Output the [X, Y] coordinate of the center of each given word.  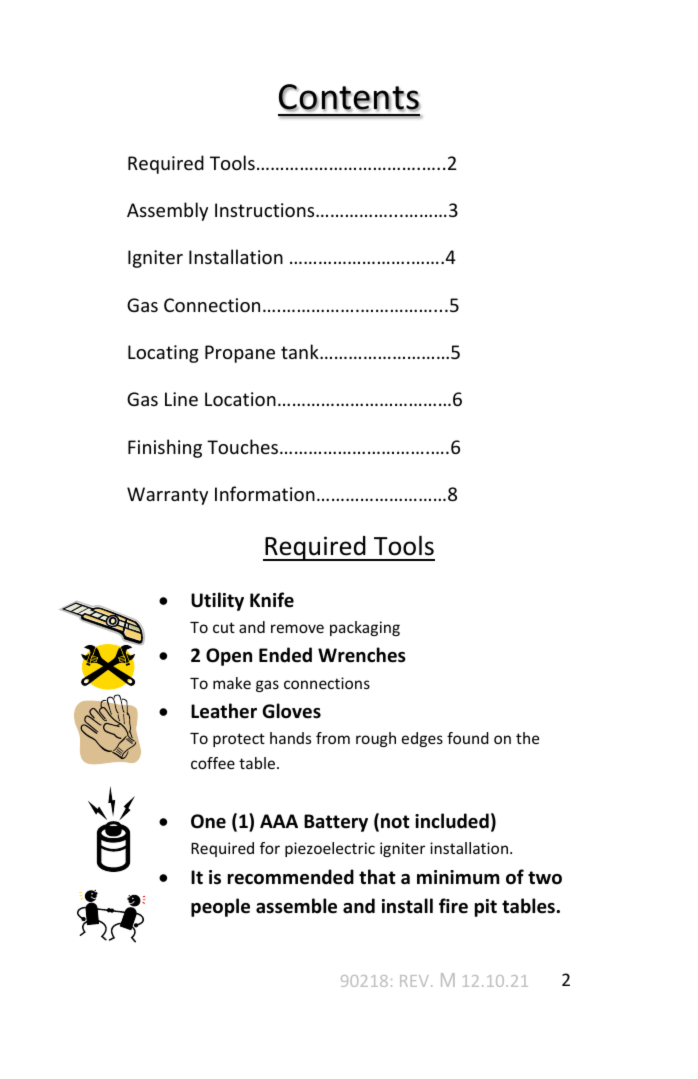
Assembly [167, 211]
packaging [365, 628]
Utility [217, 601]
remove [297, 628]
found [468, 738]
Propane [240, 354]
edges [422, 739]
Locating [163, 354]
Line [181, 399]
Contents [349, 98]
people [220, 907]
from [333, 738]
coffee [213, 763]
